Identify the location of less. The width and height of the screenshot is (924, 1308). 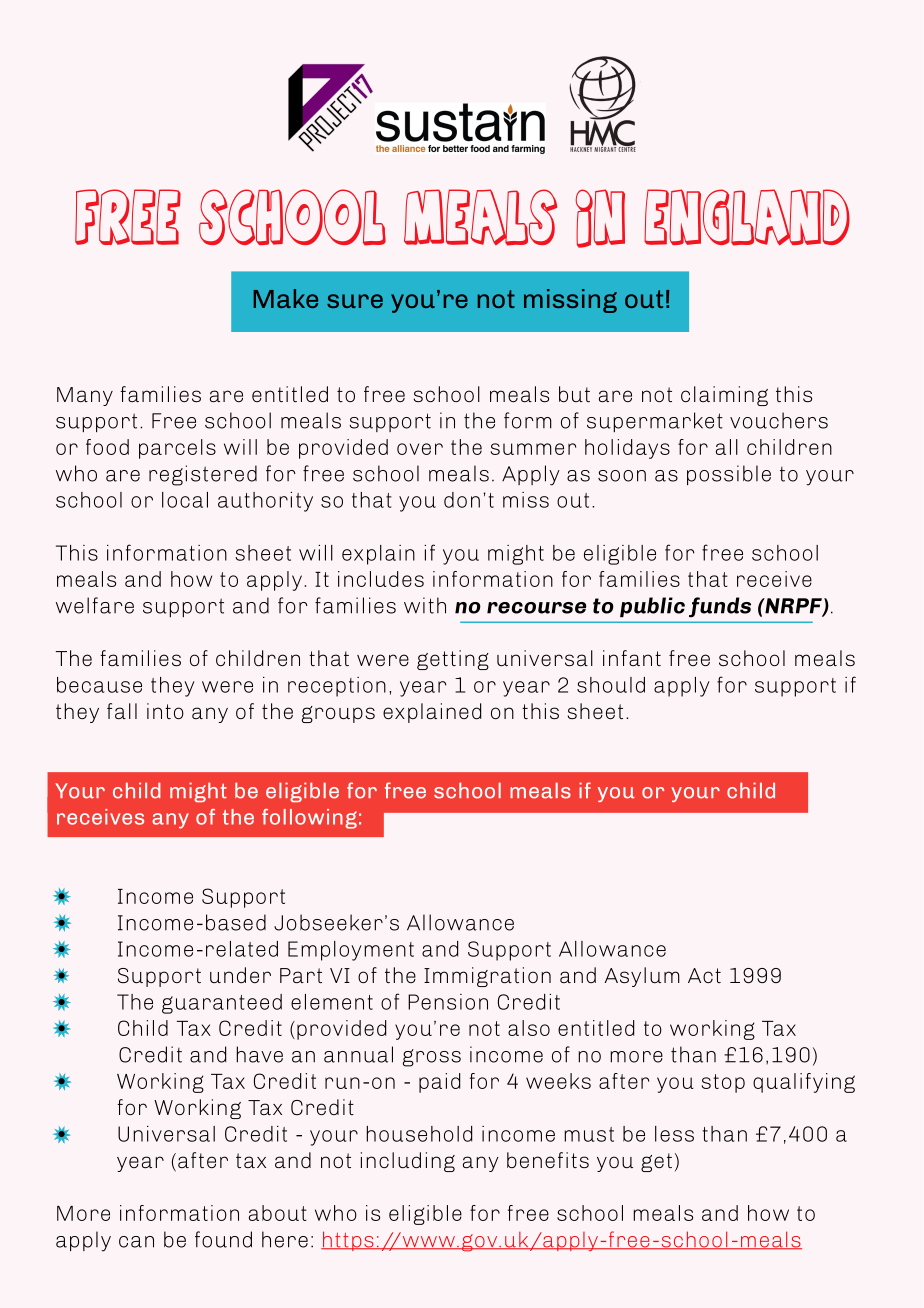
(674, 1134).
